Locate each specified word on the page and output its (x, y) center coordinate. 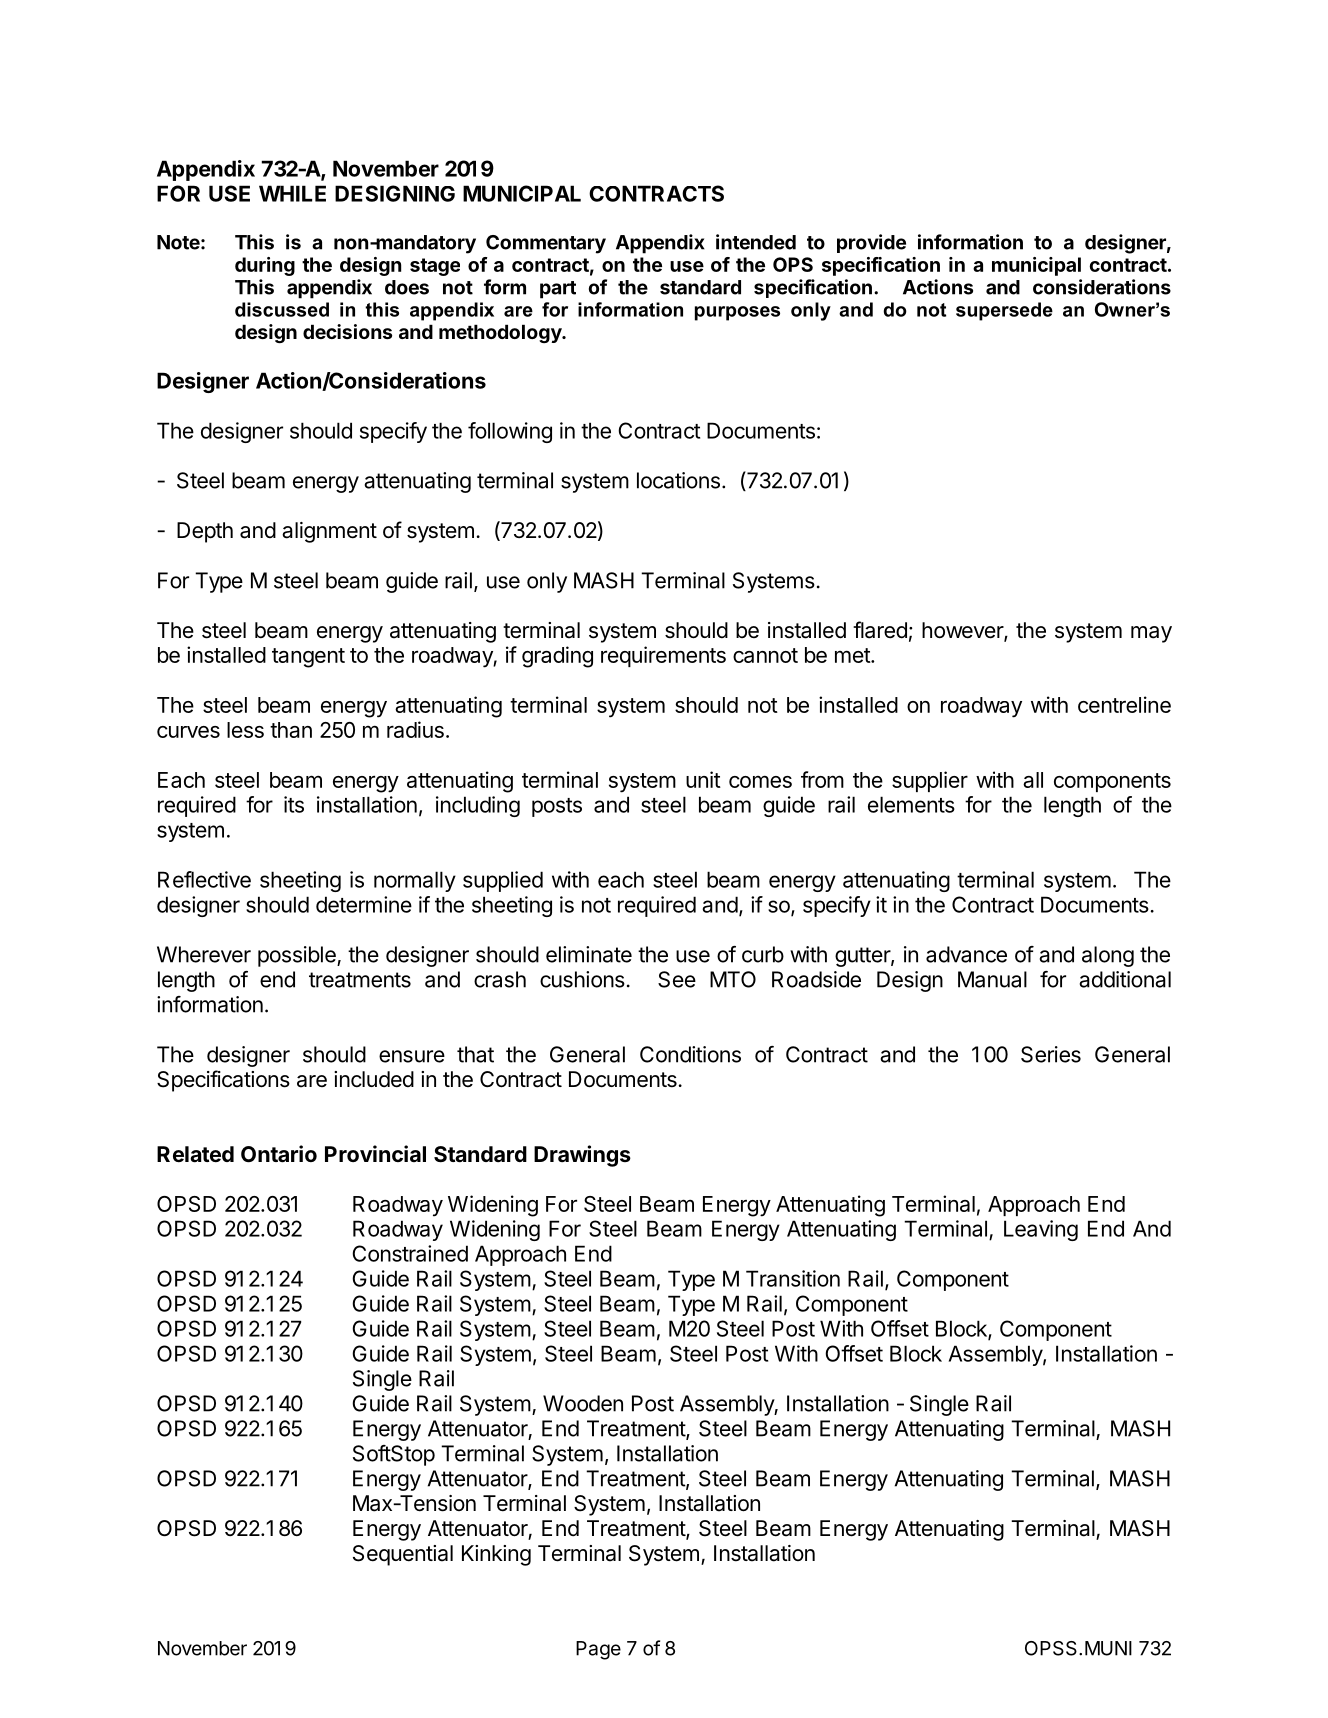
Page (598, 1650)
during (265, 266)
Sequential (403, 1555)
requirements (663, 656)
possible (298, 956)
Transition (793, 1278)
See (677, 979)
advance (966, 954)
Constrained (410, 1253)
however (963, 631)
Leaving (1041, 1230)
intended (756, 242)
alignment (329, 532)
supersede (1004, 311)
